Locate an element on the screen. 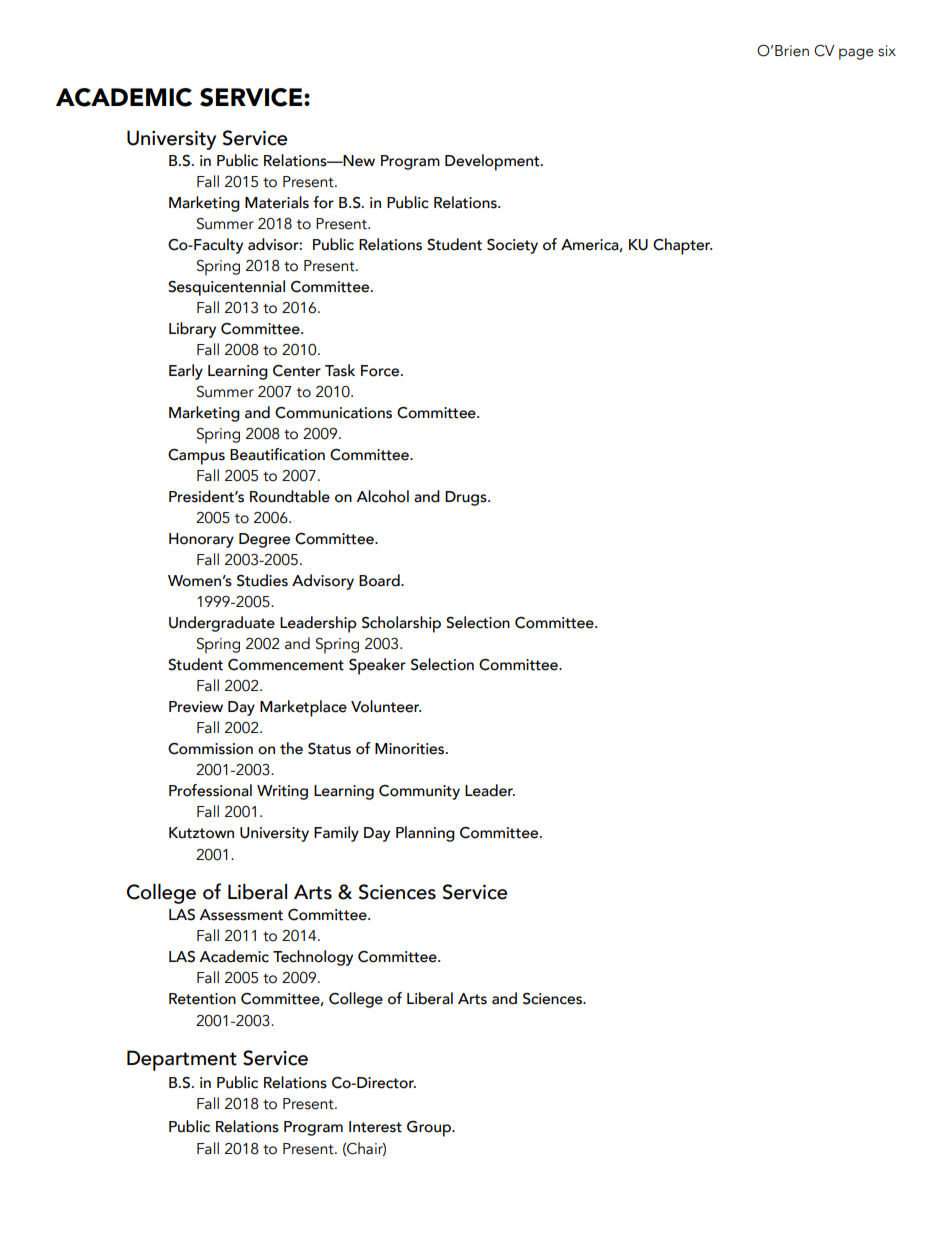  Materials is located at coordinates (277, 202).
